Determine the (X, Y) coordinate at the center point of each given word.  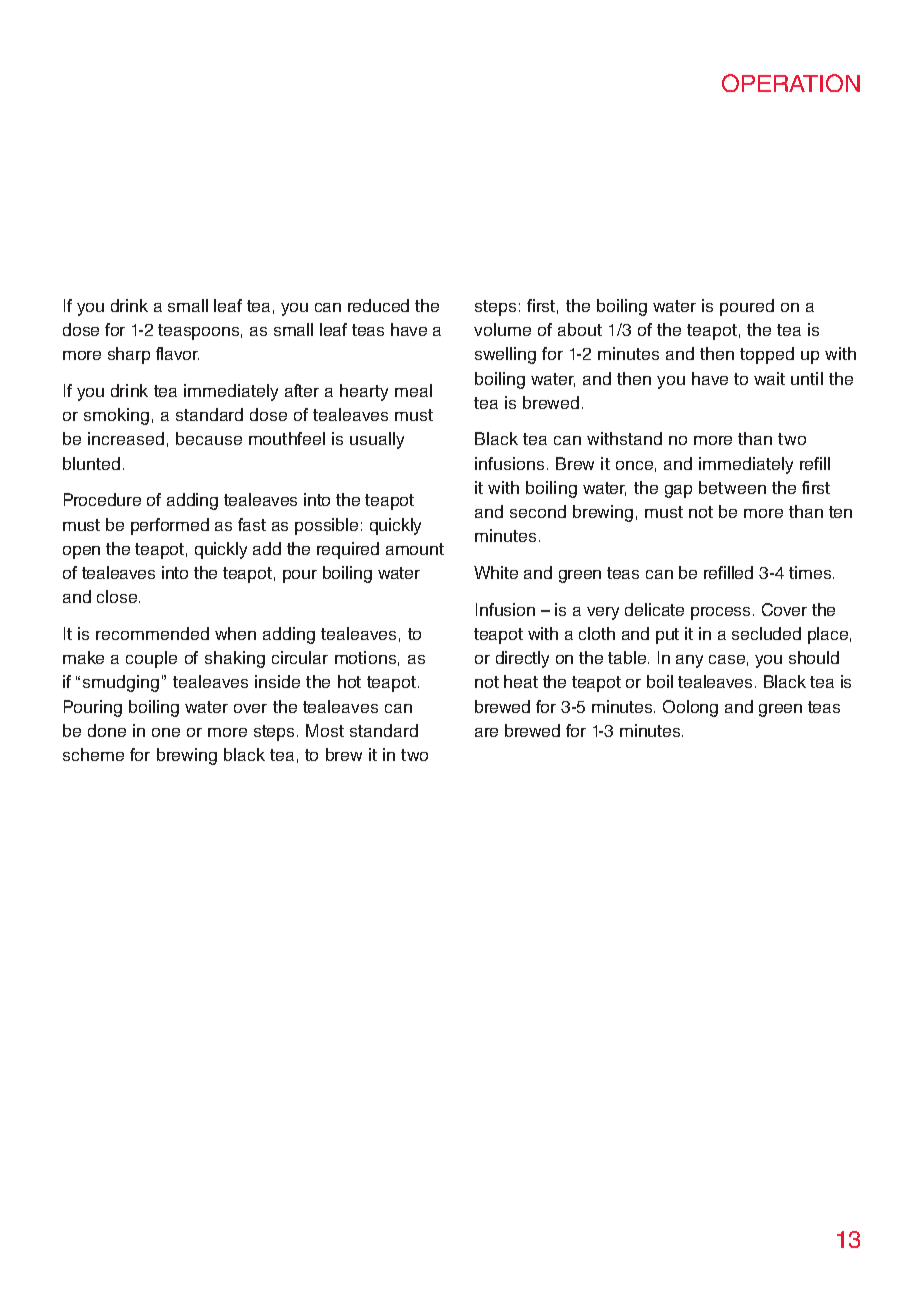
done (107, 730)
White (496, 572)
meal (413, 390)
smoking (116, 416)
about (580, 329)
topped (767, 355)
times (811, 572)
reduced (378, 305)
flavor (177, 353)
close (118, 596)
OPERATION (791, 83)
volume (502, 329)
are (486, 732)
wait (769, 378)
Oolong (690, 708)
